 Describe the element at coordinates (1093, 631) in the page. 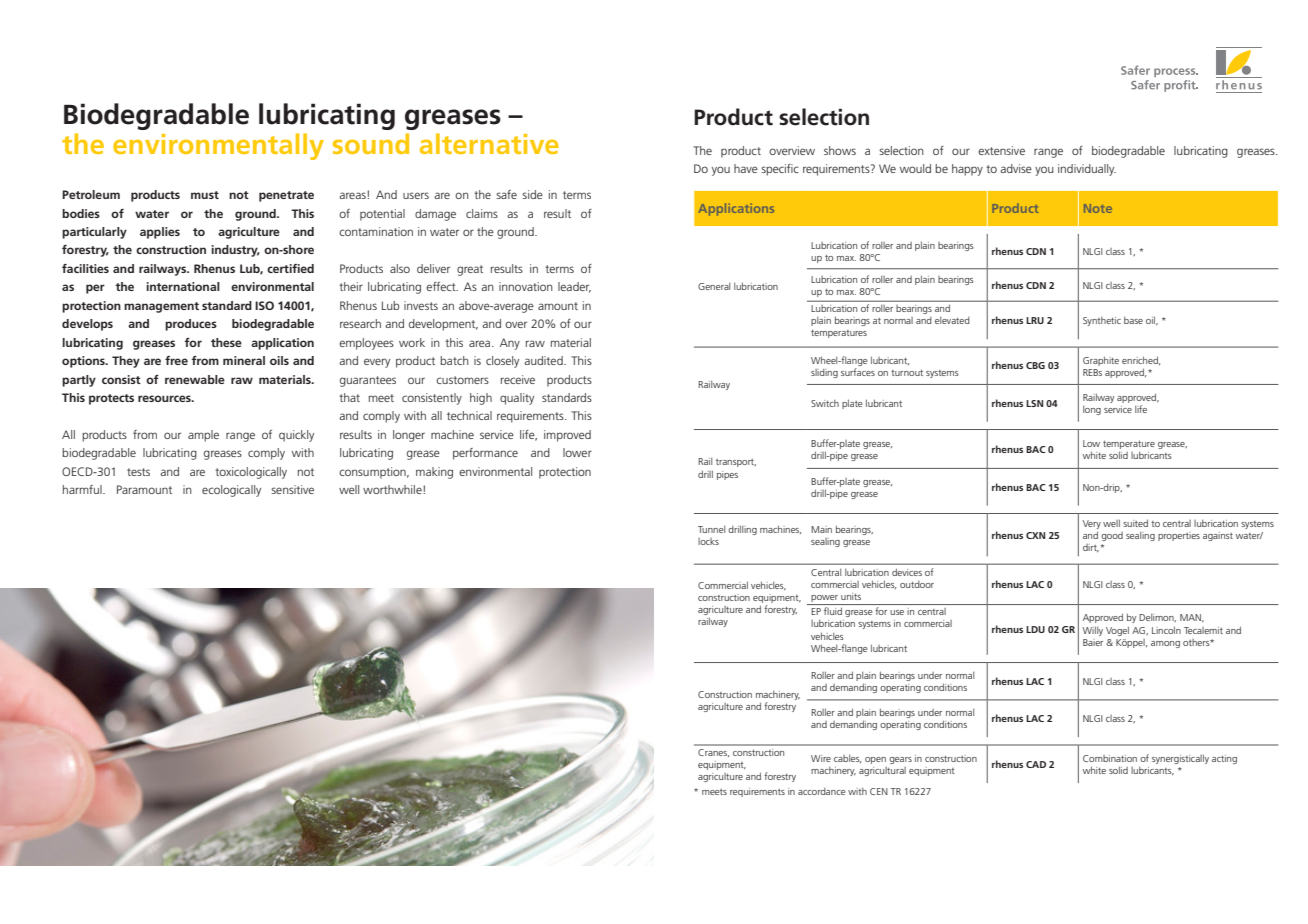

I see `Willy` at that location.
